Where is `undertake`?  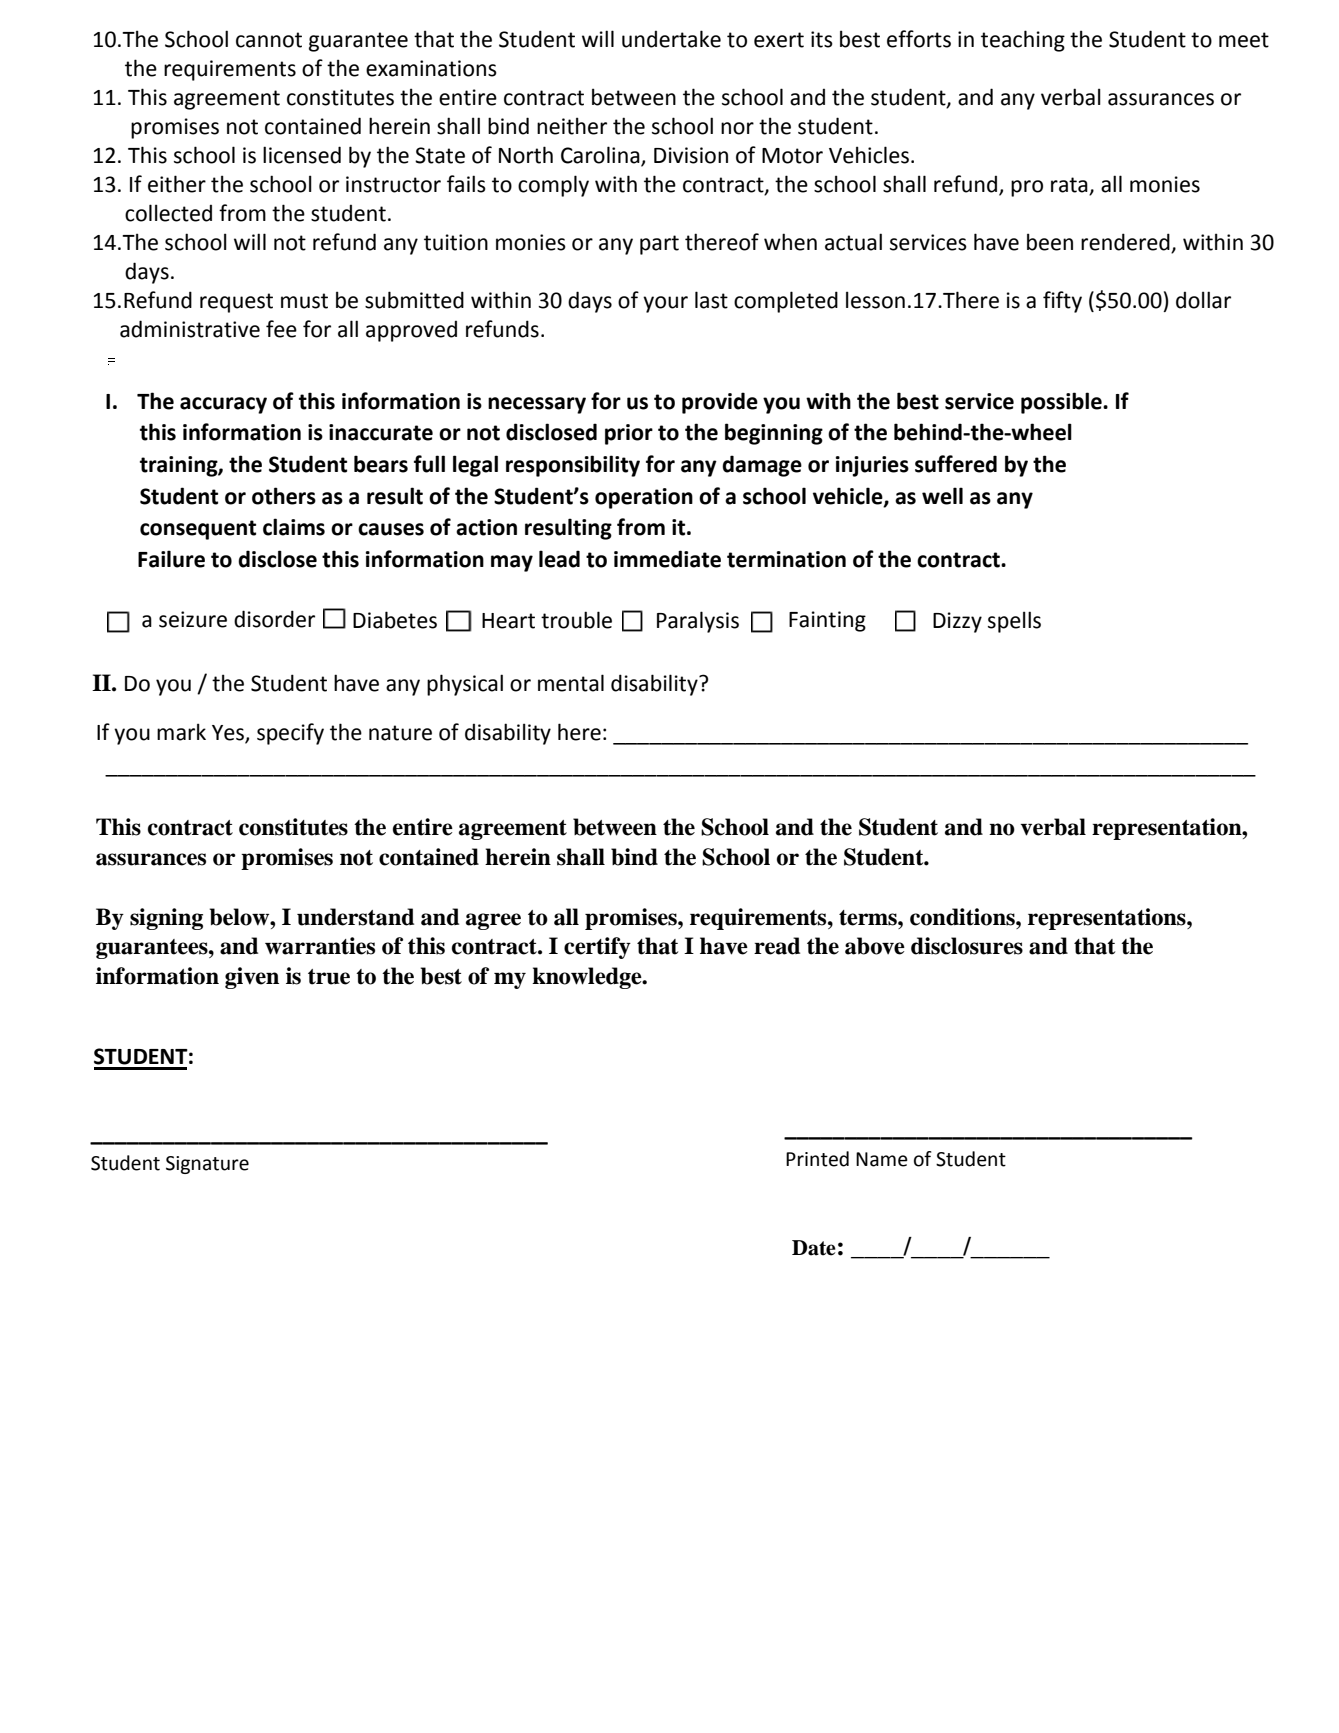
undertake is located at coordinates (671, 39).
